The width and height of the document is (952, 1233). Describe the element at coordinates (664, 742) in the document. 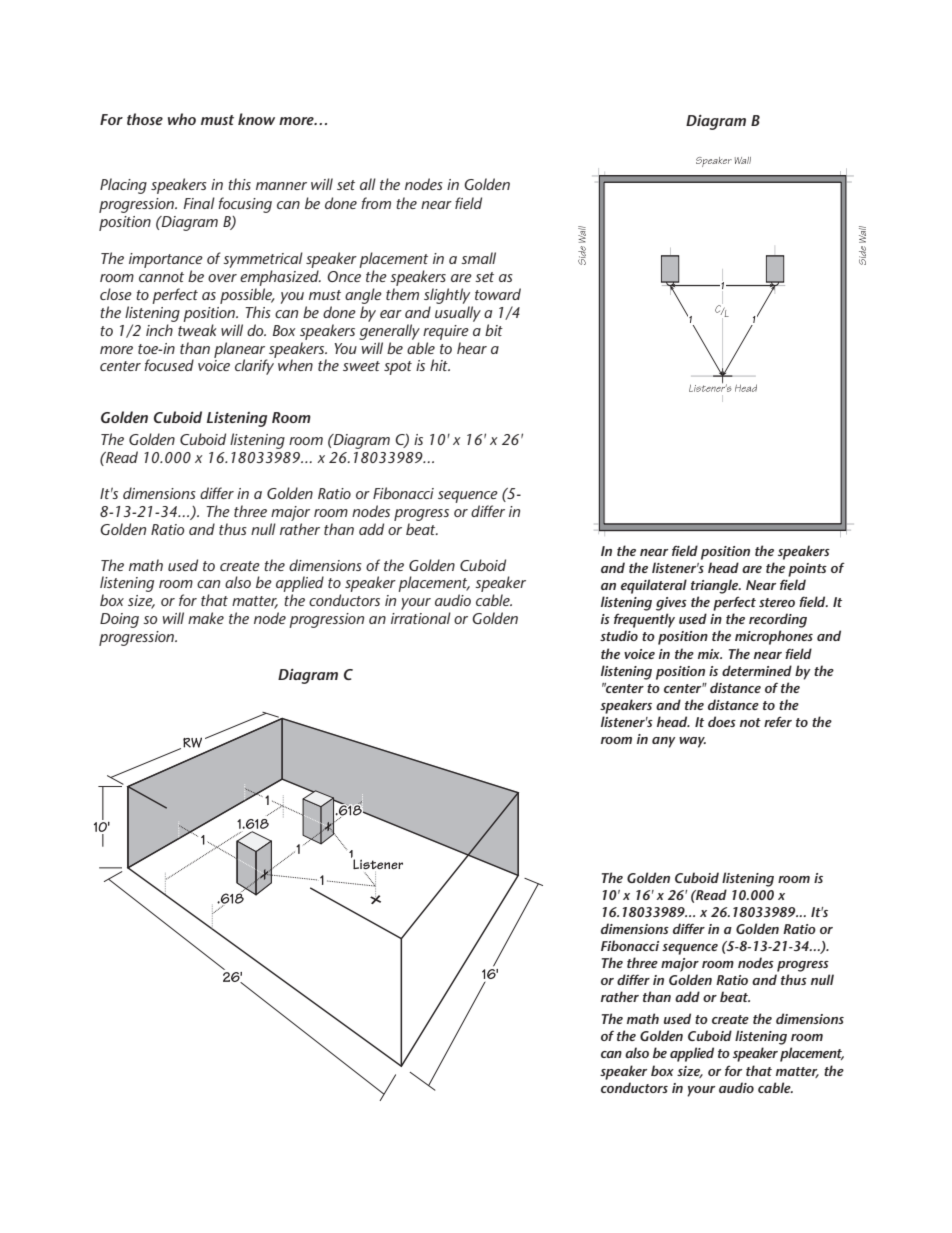

I see `any` at that location.
